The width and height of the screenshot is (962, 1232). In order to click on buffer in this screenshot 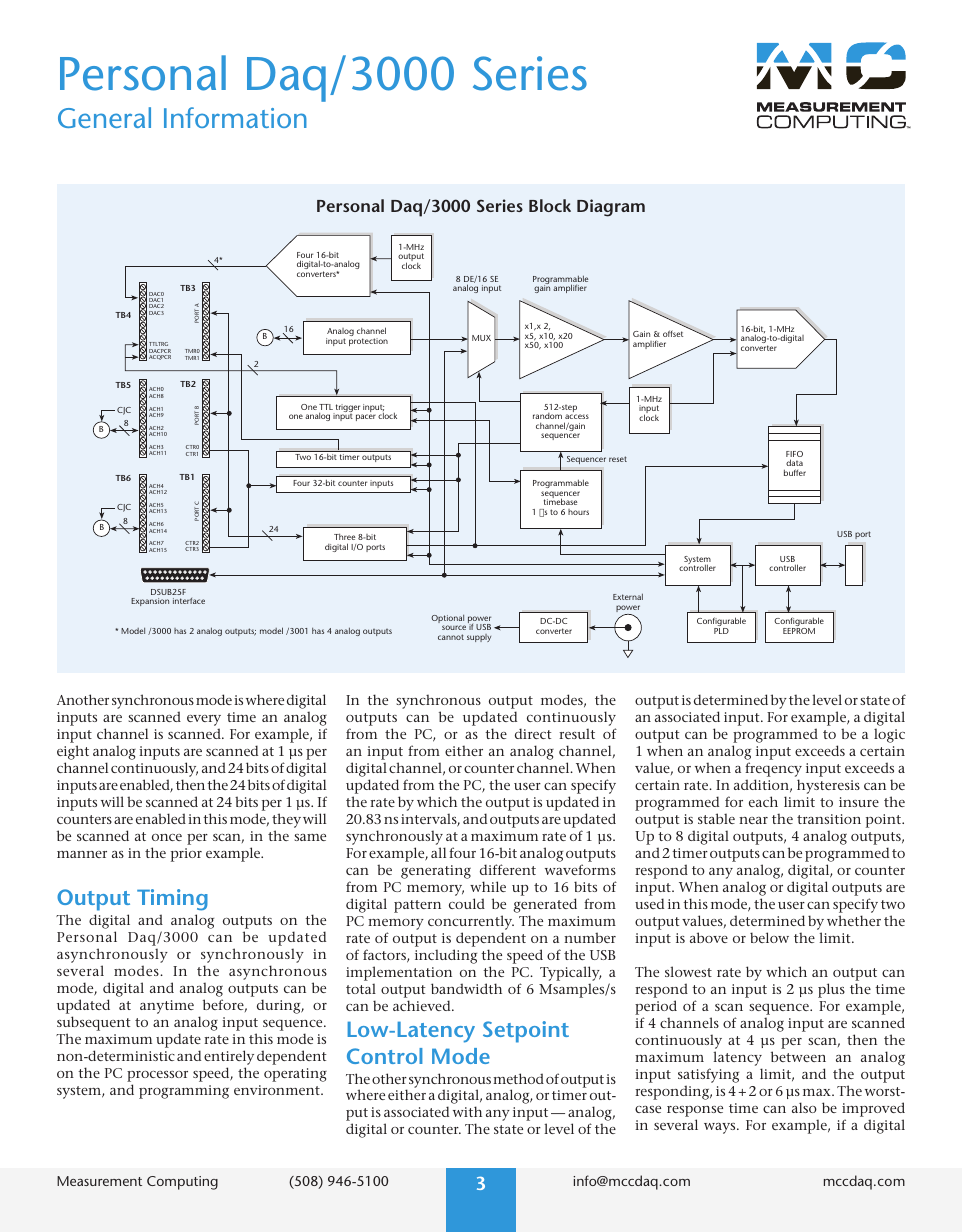, I will do `click(795, 472)`.
